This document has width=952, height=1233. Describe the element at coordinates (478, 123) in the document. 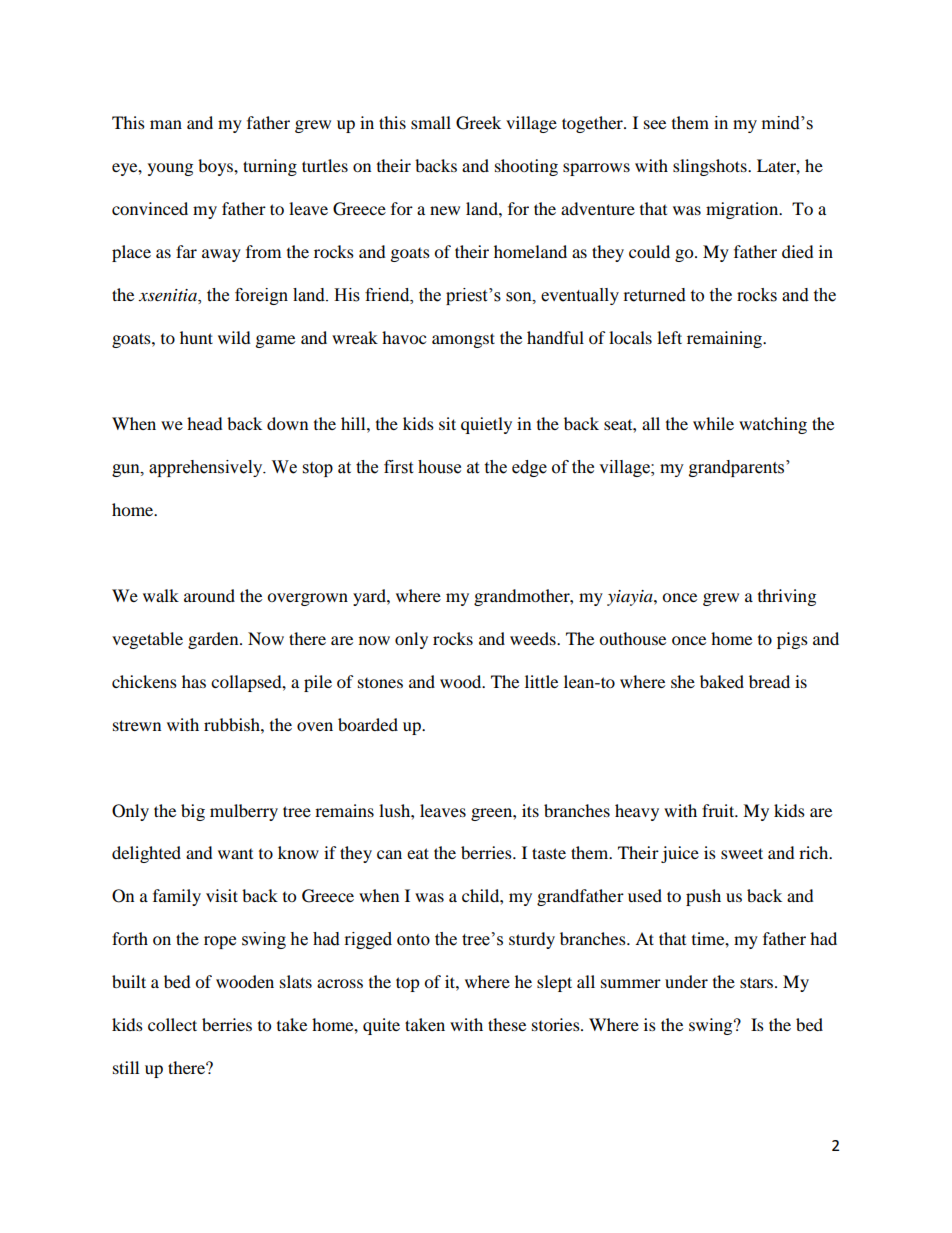

I see `Greek` at that location.
